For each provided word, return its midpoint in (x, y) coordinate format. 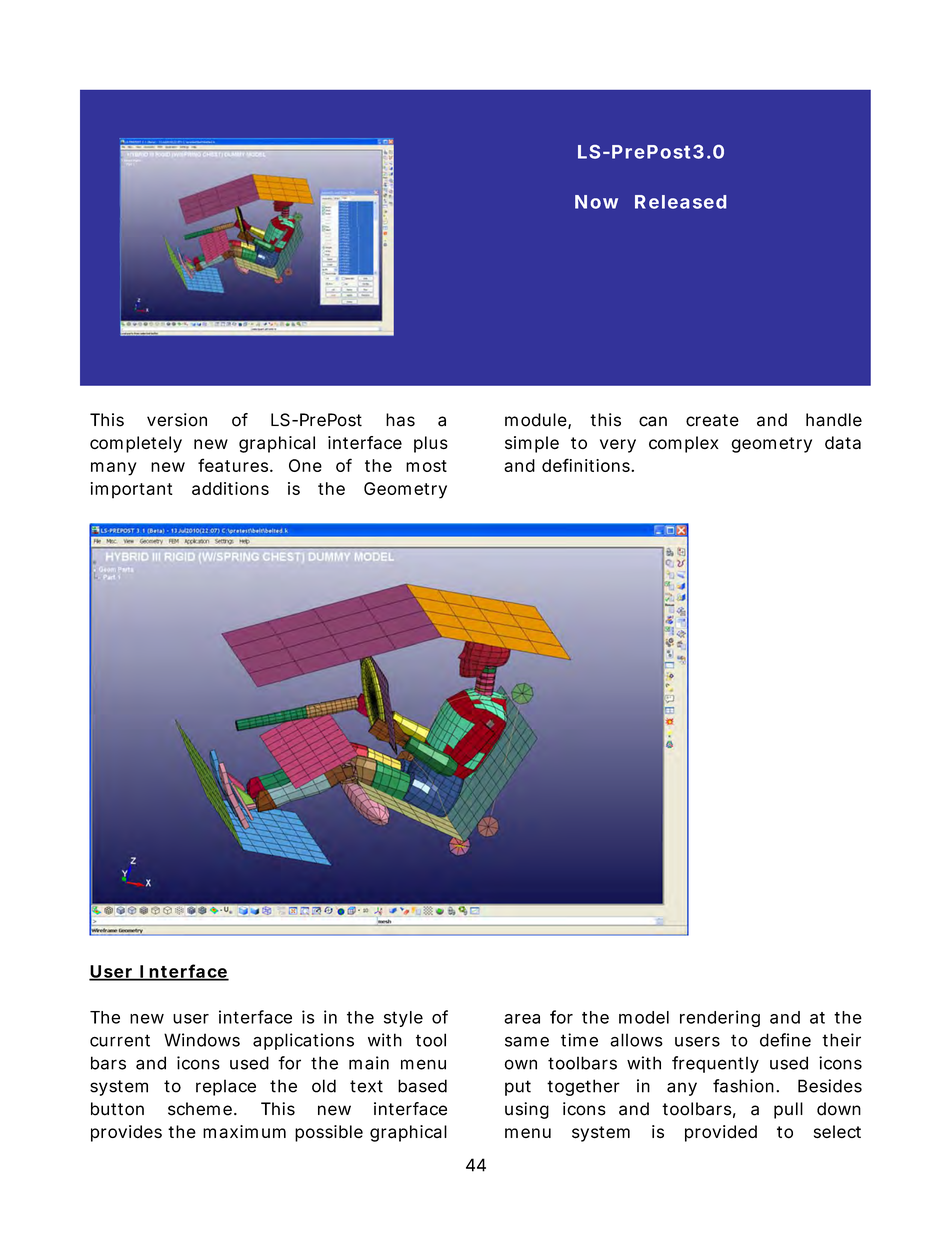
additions (230, 488)
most (426, 466)
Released (680, 202)
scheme (200, 1109)
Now (596, 202)
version (177, 420)
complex (683, 444)
